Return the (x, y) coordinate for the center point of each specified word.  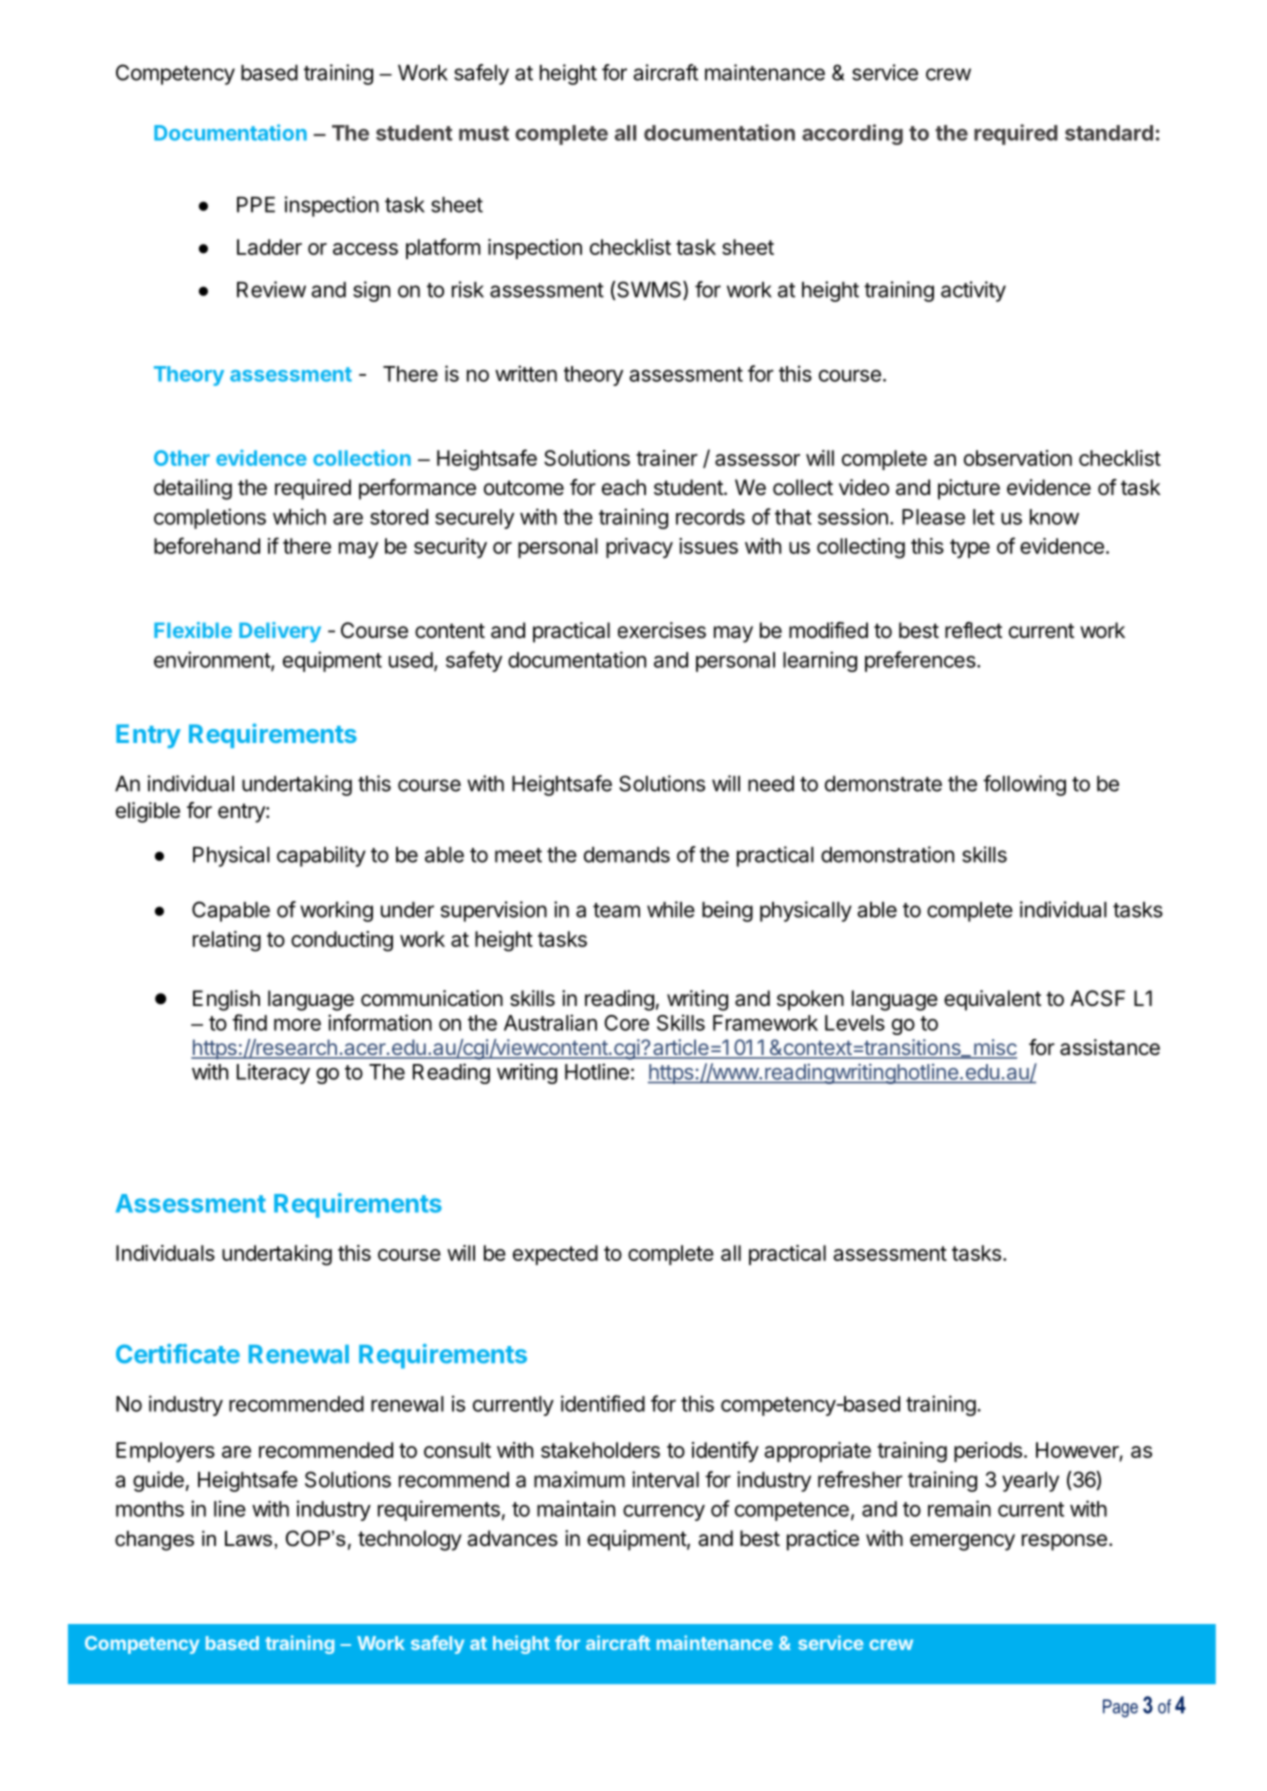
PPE (256, 205)
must (484, 133)
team (616, 910)
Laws (248, 1539)
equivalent (992, 1000)
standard (1109, 133)
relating (227, 941)
